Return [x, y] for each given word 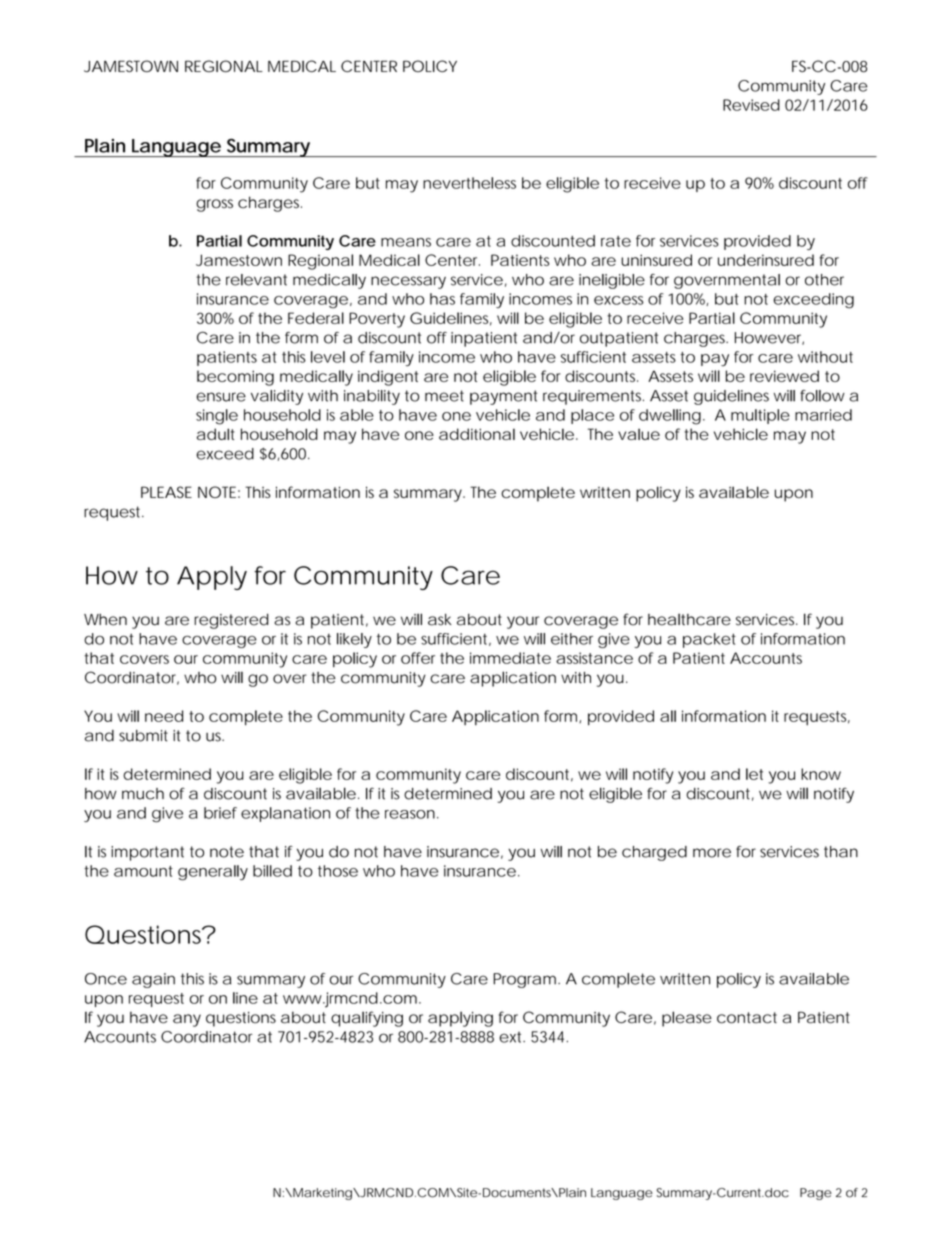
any [187, 1020]
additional [477, 434]
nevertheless [469, 183]
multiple [760, 416]
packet [709, 640]
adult [216, 434]
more [712, 853]
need [164, 716]
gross [214, 205]
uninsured [656, 260]
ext [512, 1037]
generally [213, 873]
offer [418, 658]
